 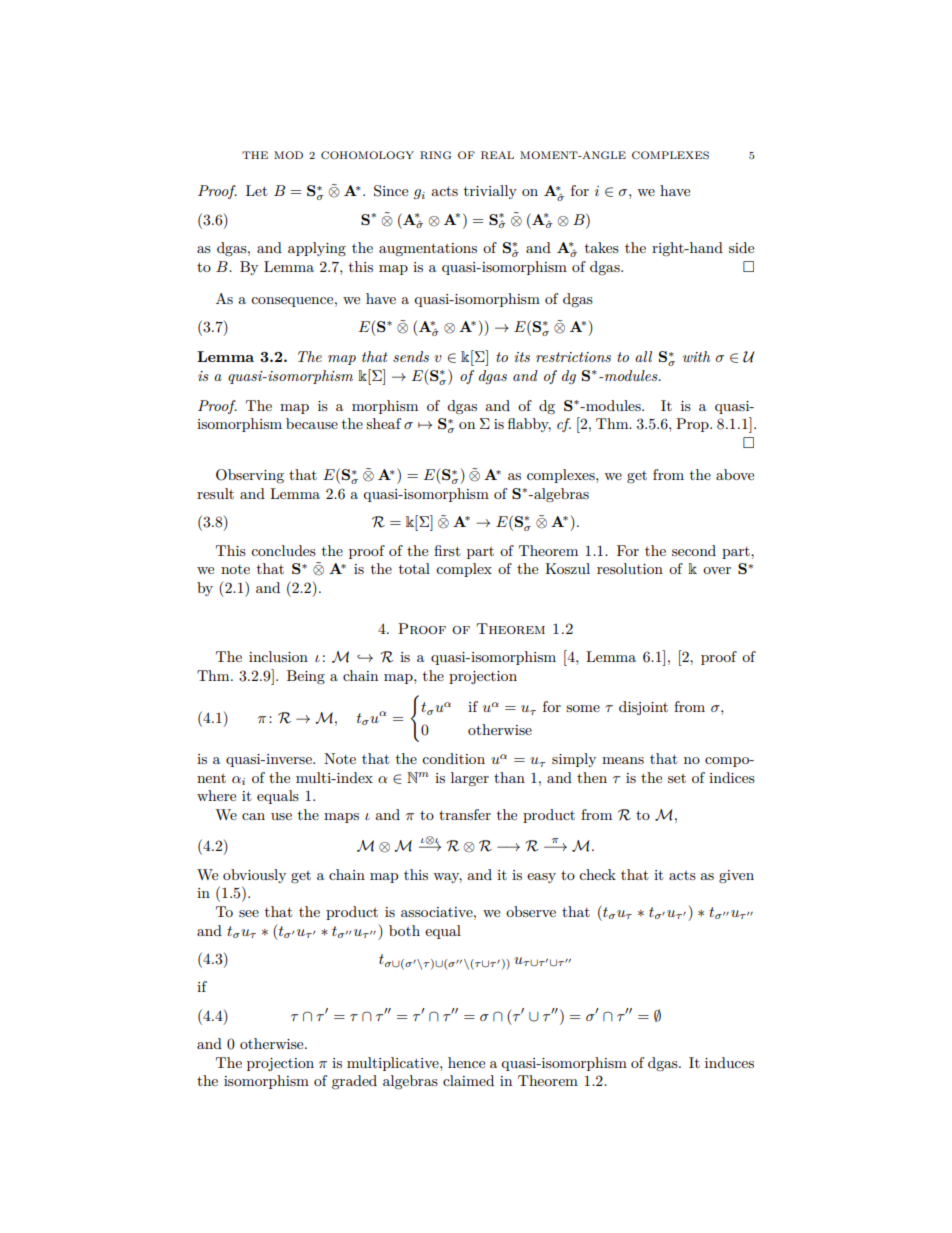 What do you see at coordinates (470, 779) in the screenshot?
I see `larger` at bounding box center [470, 779].
